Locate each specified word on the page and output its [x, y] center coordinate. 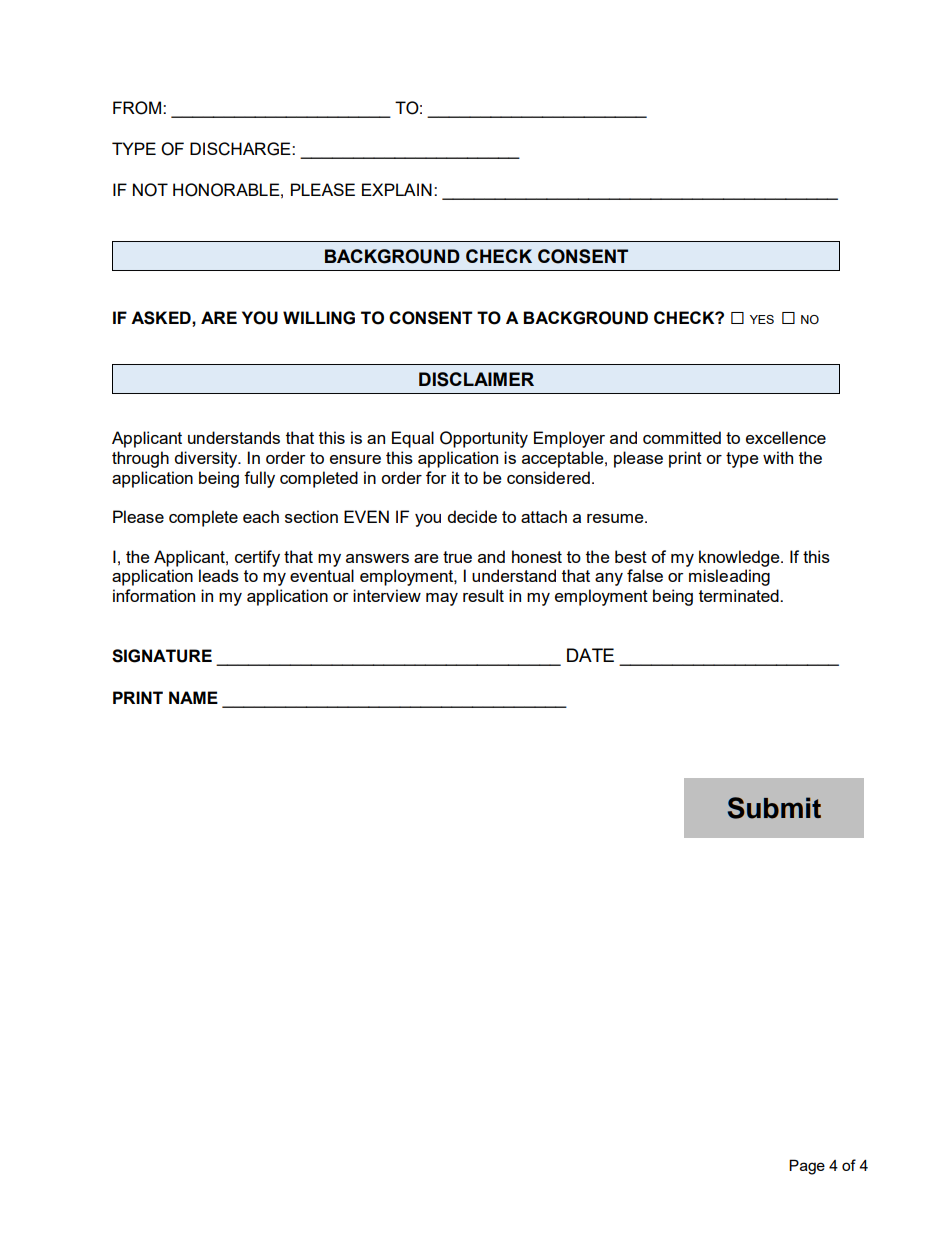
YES [762, 319]
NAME [193, 697]
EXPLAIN [397, 189]
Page [807, 1167]
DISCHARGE [241, 149]
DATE [590, 655]
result [483, 595]
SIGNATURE [162, 656]
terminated [740, 595]
